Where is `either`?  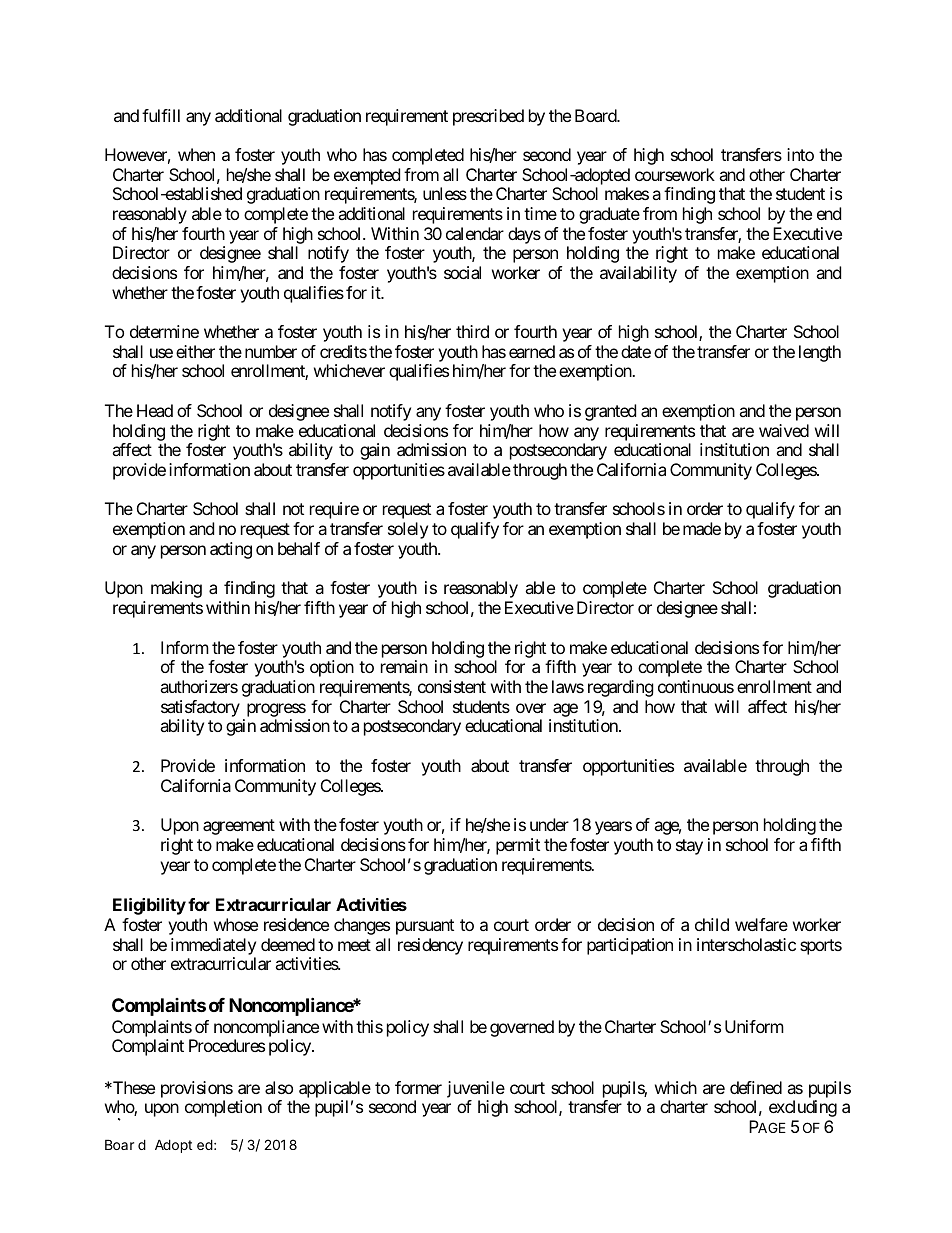
either is located at coordinates (195, 351).
